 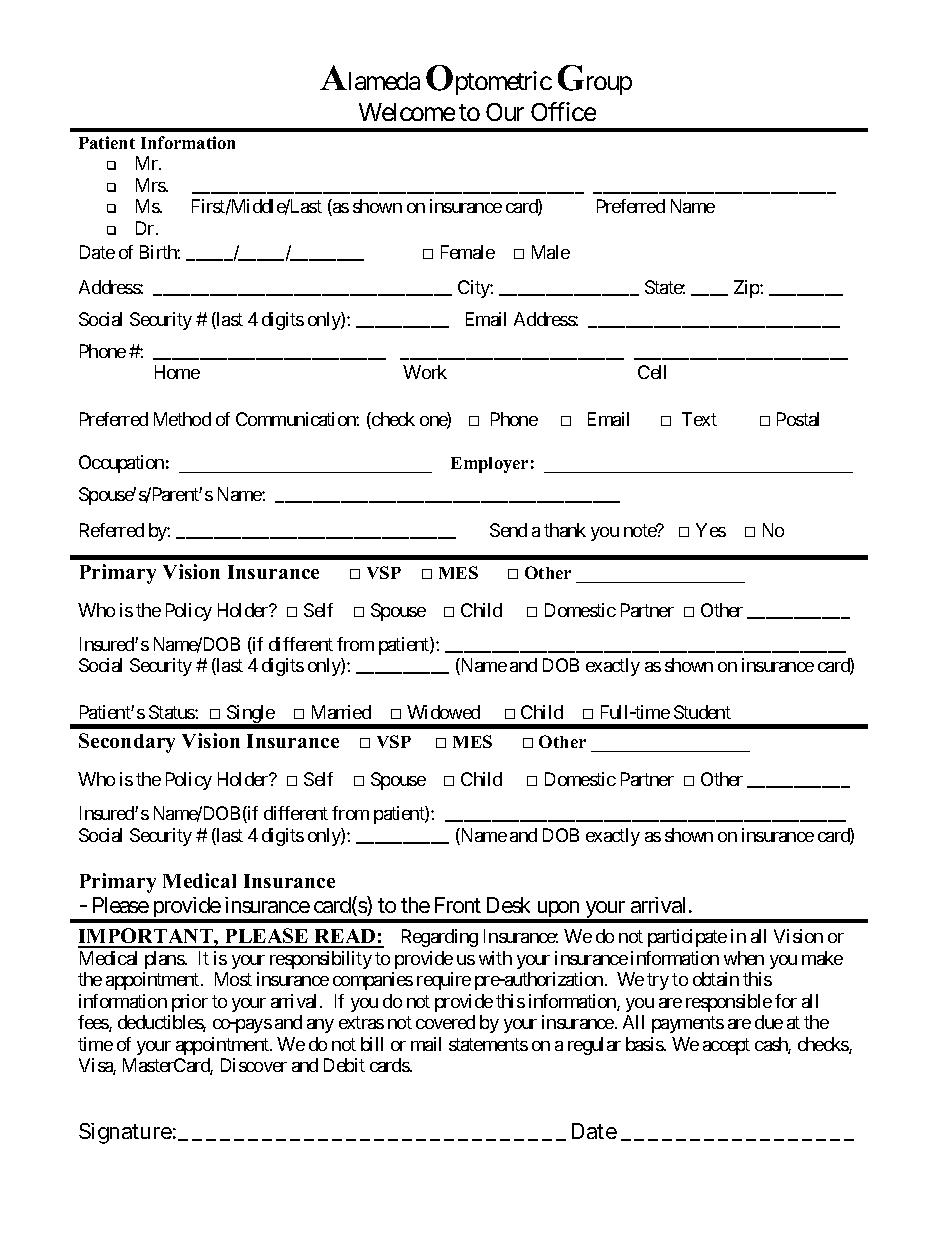 What do you see at coordinates (711, 530) in the image?
I see `Yes` at bounding box center [711, 530].
